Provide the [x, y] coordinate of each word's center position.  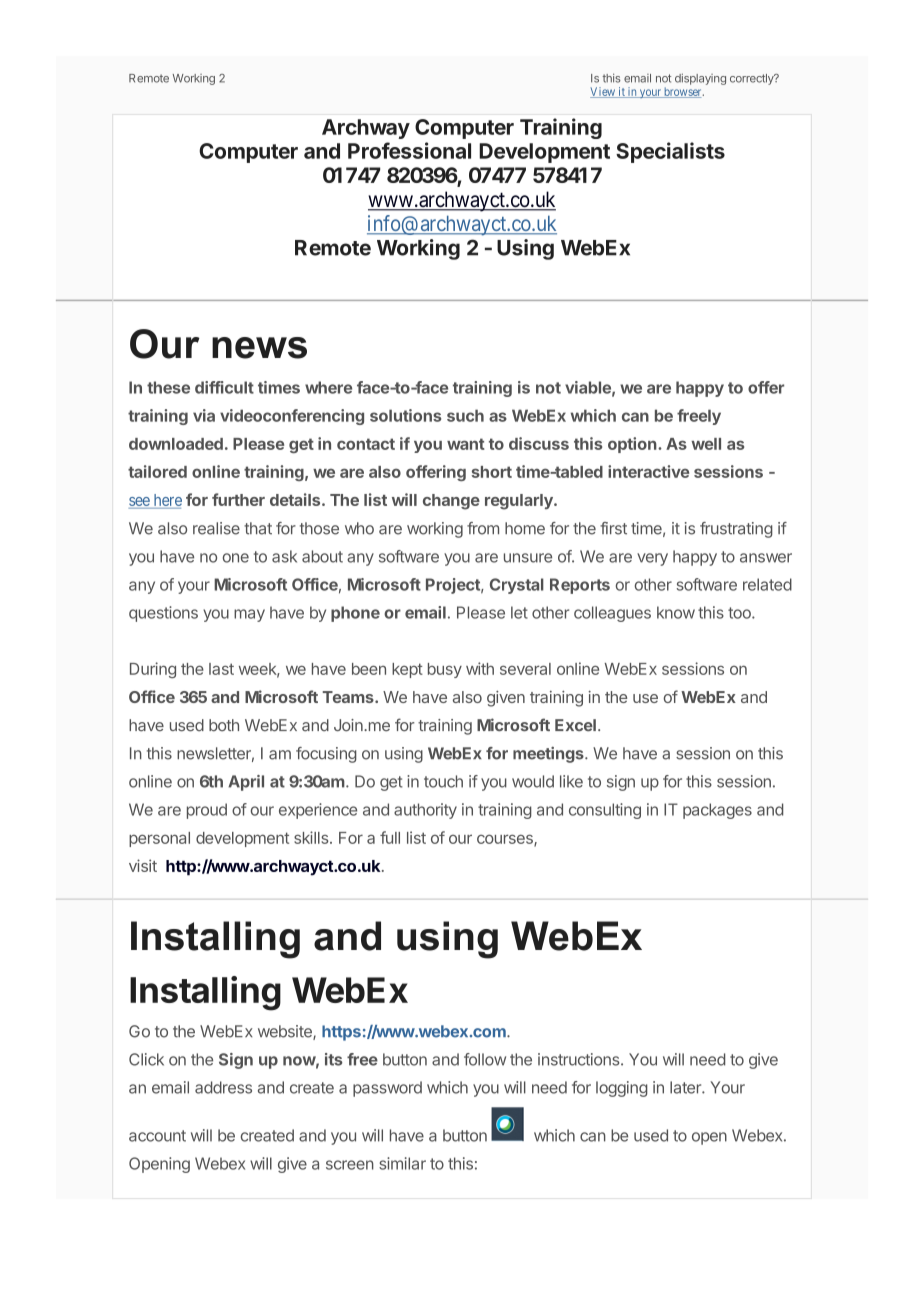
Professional [409, 150]
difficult [224, 387]
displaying [700, 79]
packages [717, 811]
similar [402, 1163]
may [249, 615]
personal [159, 839]
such [465, 415]
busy [445, 670]
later [686, 1087]
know [676, 612]
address [223, 1087]
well [706, 444]
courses [506, 840]
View [603, 92]
